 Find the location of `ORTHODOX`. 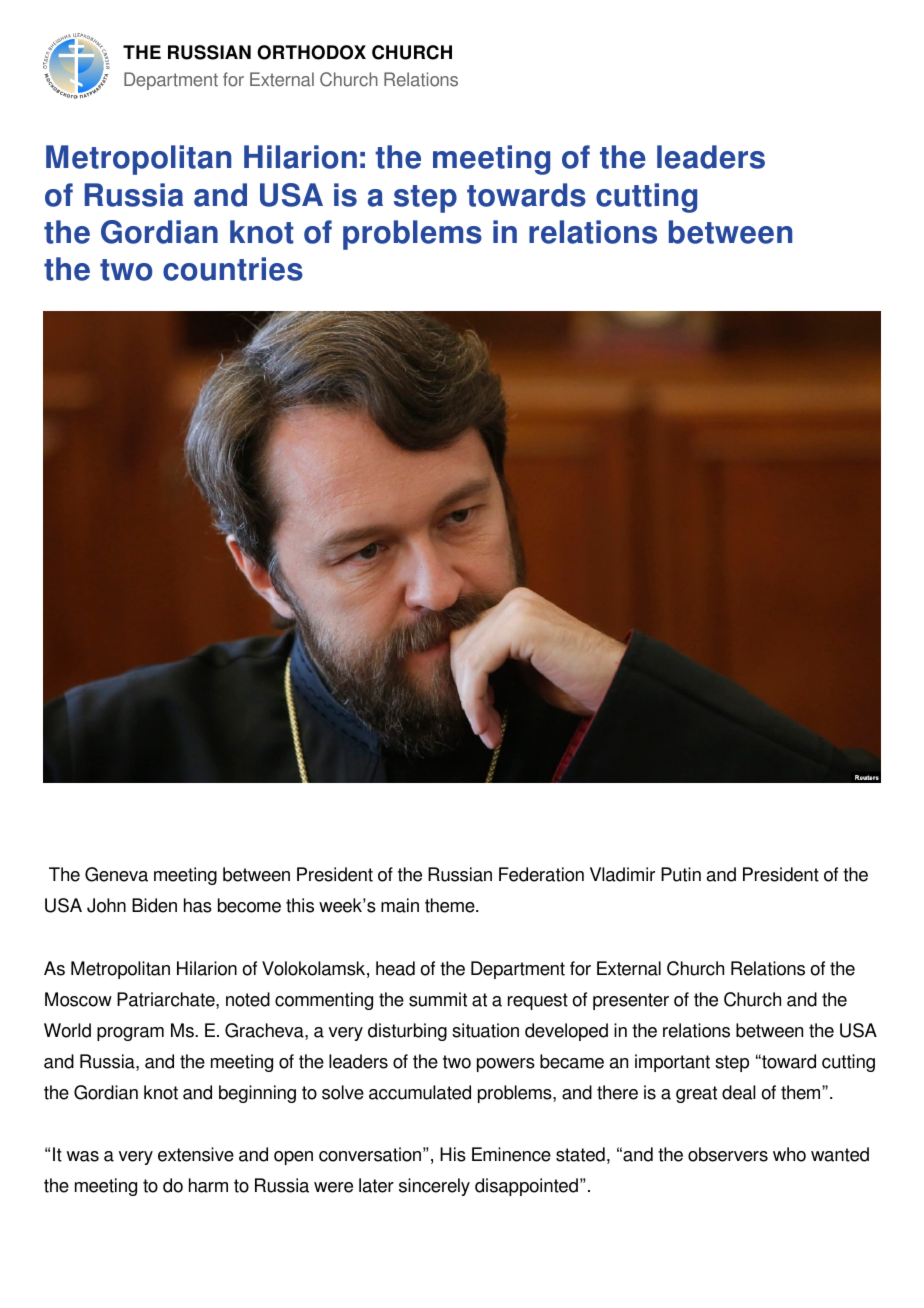

ORTHODOX is located at coordinates (311, 52).
